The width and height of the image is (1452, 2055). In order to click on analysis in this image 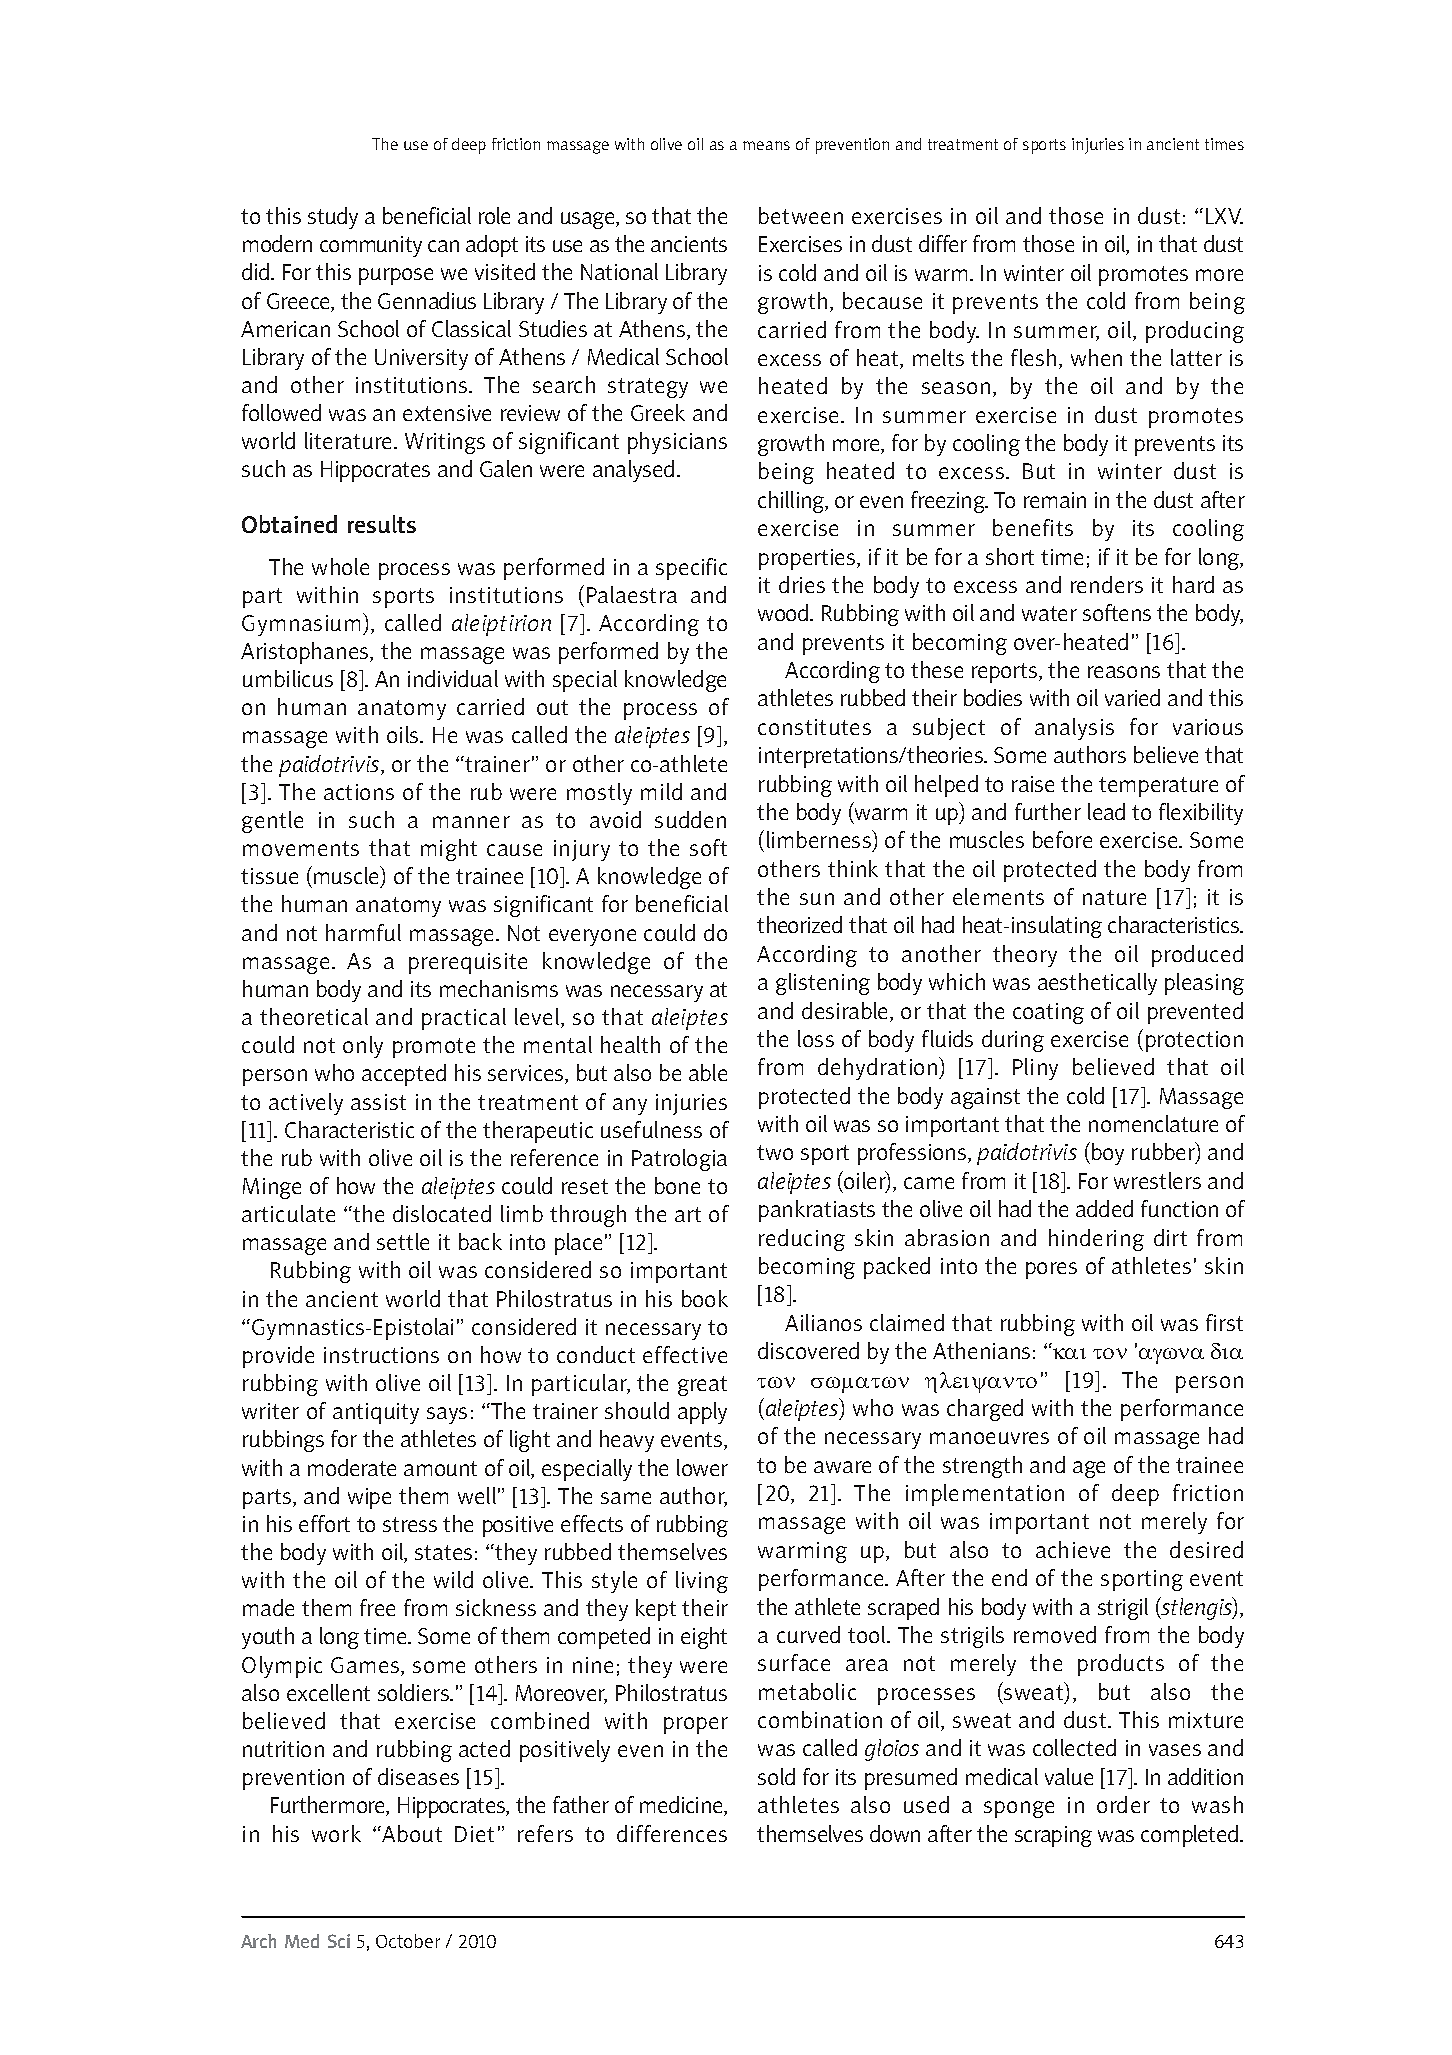, I will do `click(1074, 729)`.
